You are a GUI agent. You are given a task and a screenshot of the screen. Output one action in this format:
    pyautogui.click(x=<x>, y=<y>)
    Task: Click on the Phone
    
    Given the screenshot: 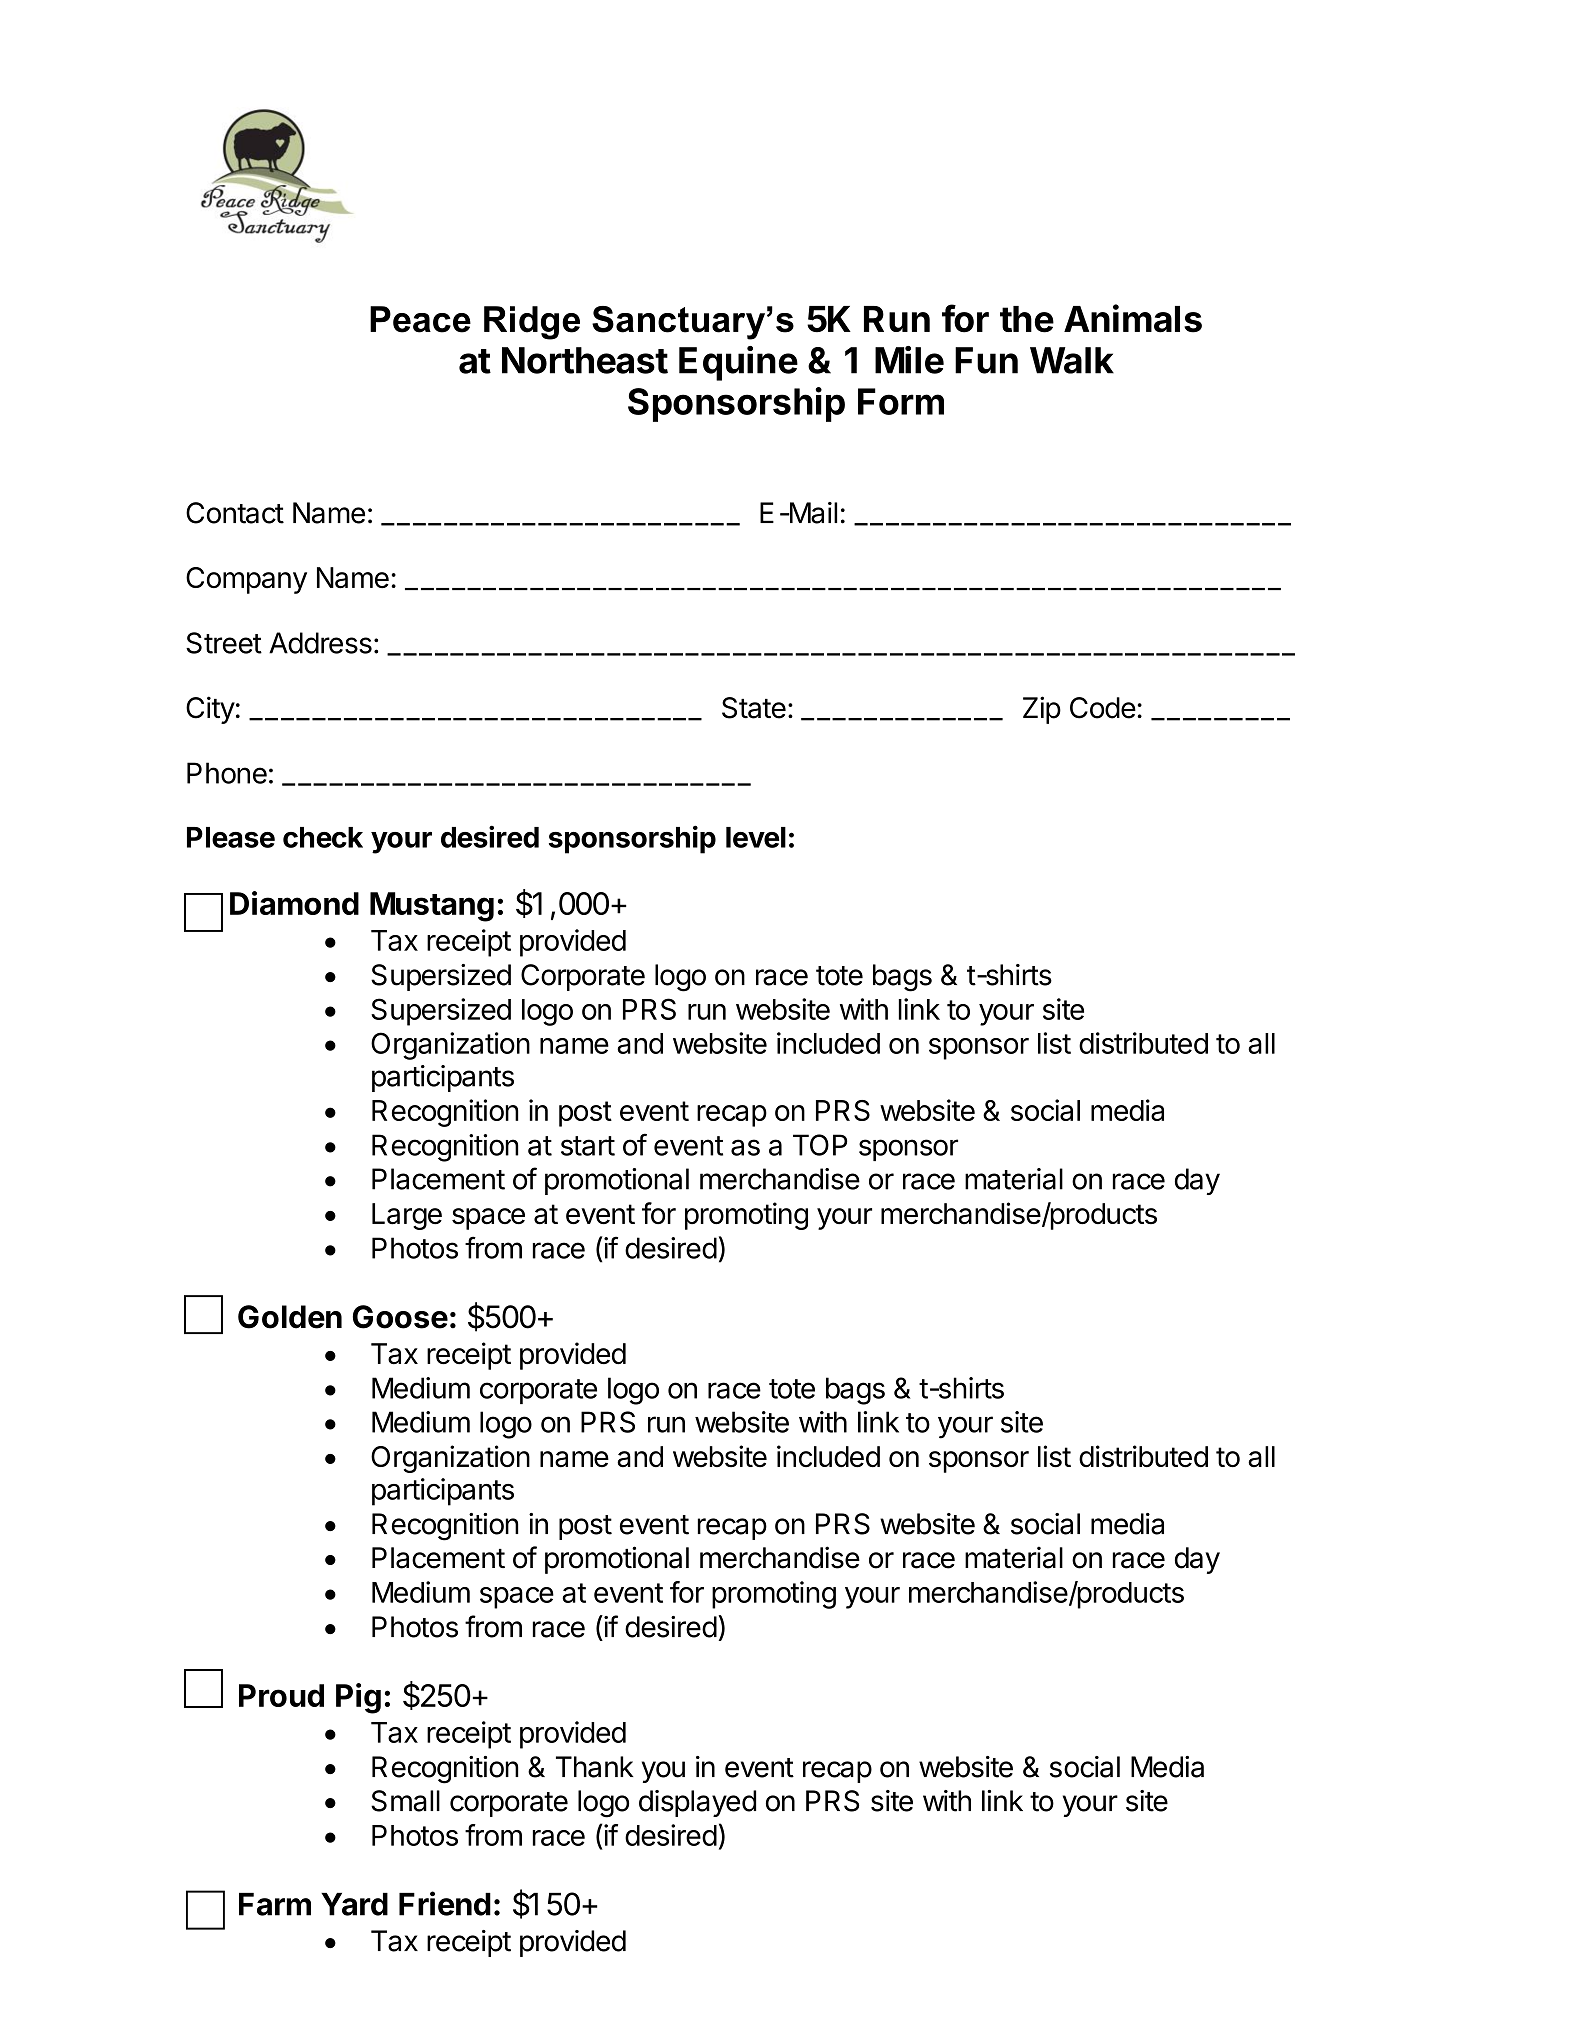 What is the action you would take?
    pyautogui.click(x=227, y=773)
